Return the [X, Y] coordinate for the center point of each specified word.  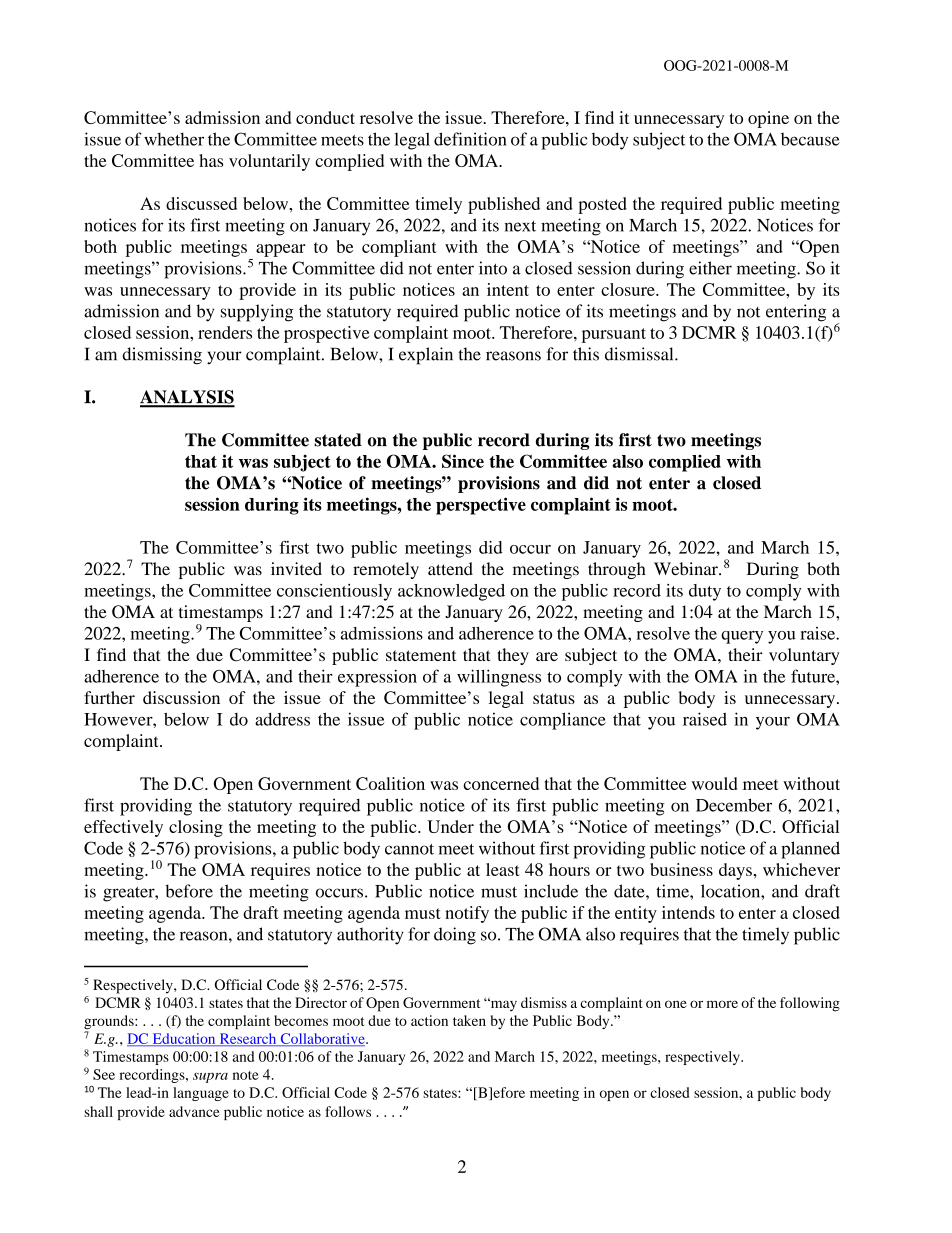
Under [450, 826]
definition [470, 139]
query [742, 637]
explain [426, 356]
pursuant [614, 335]
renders [225, 332]
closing [196, 828]
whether [174, 139]
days [735, 871]
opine [768, 119]
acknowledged [451, 592]
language [201, 1094]
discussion [181, 697]
